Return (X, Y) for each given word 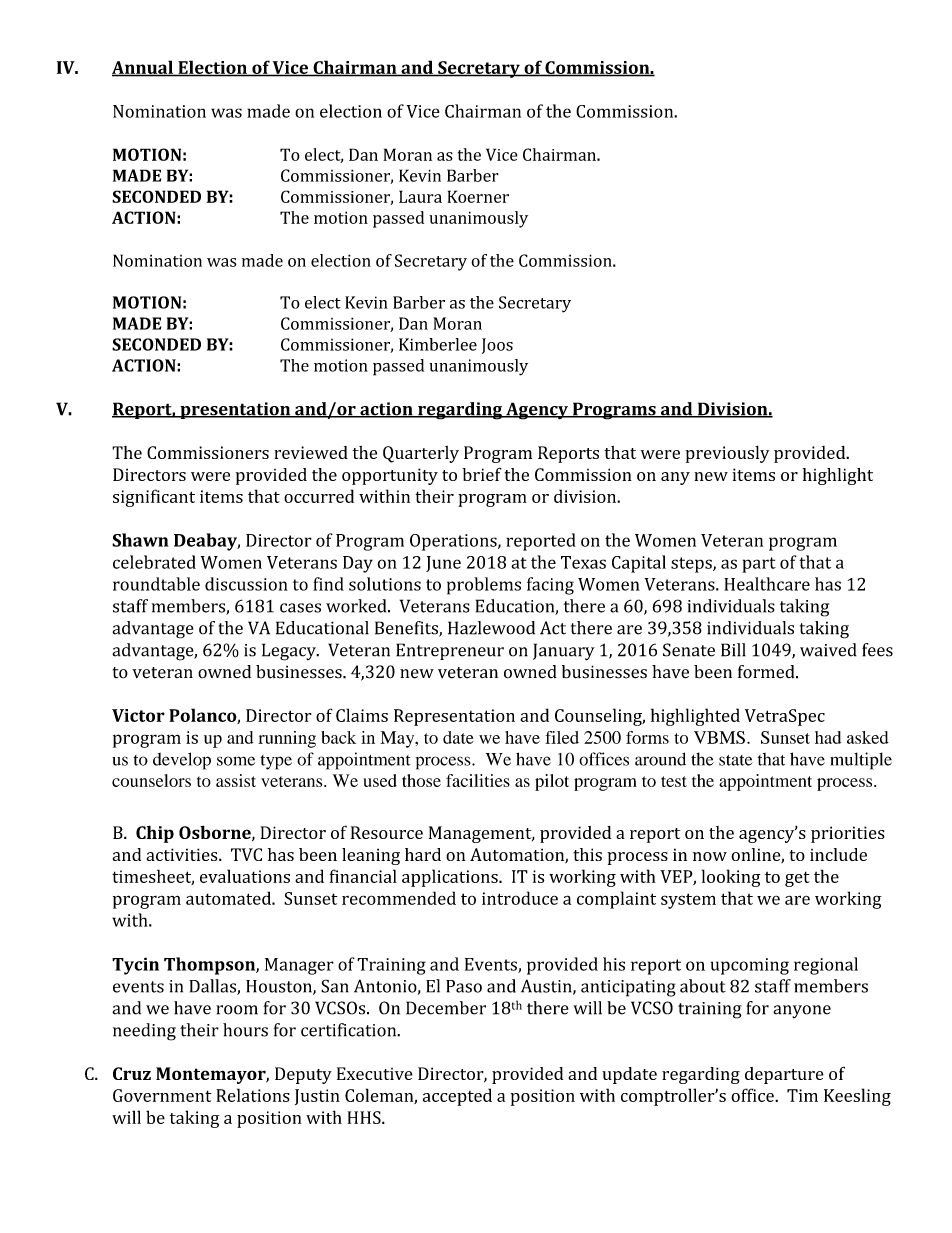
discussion (246, 584)
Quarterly (421, 454)
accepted (457, 1097)
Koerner (478, 196)
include (838, 854)
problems (484, 586)
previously (727, 454)
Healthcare (767, 584)
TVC (246, 854)
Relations (253, 1095)
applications (451, 878)
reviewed (311, 452)
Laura (420, 196)
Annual (143, 68)
